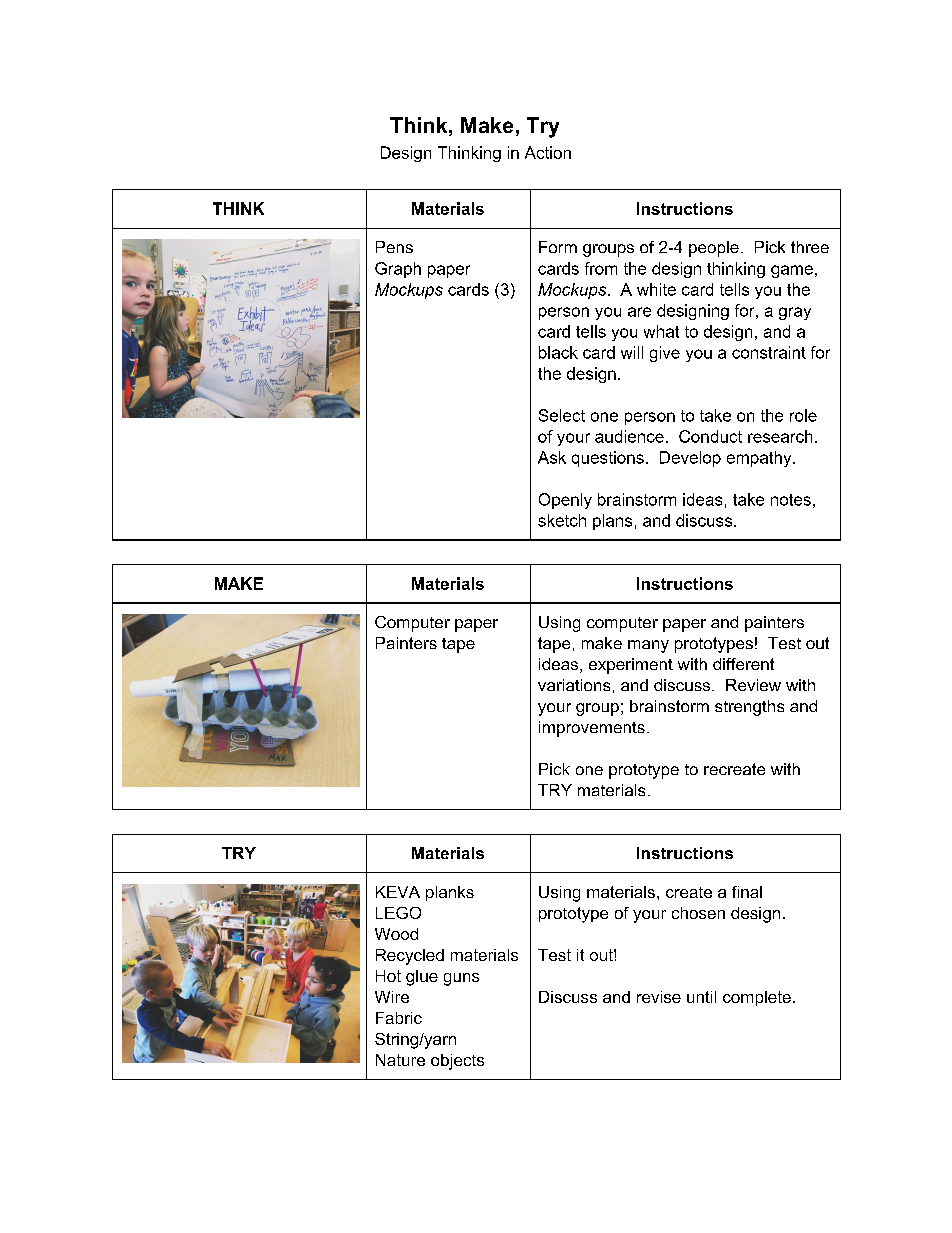 This screenshot has width=952, height=1233. Describe the element at coordinates (457, 1062) in the screenshot. I see `objects` at that location.
